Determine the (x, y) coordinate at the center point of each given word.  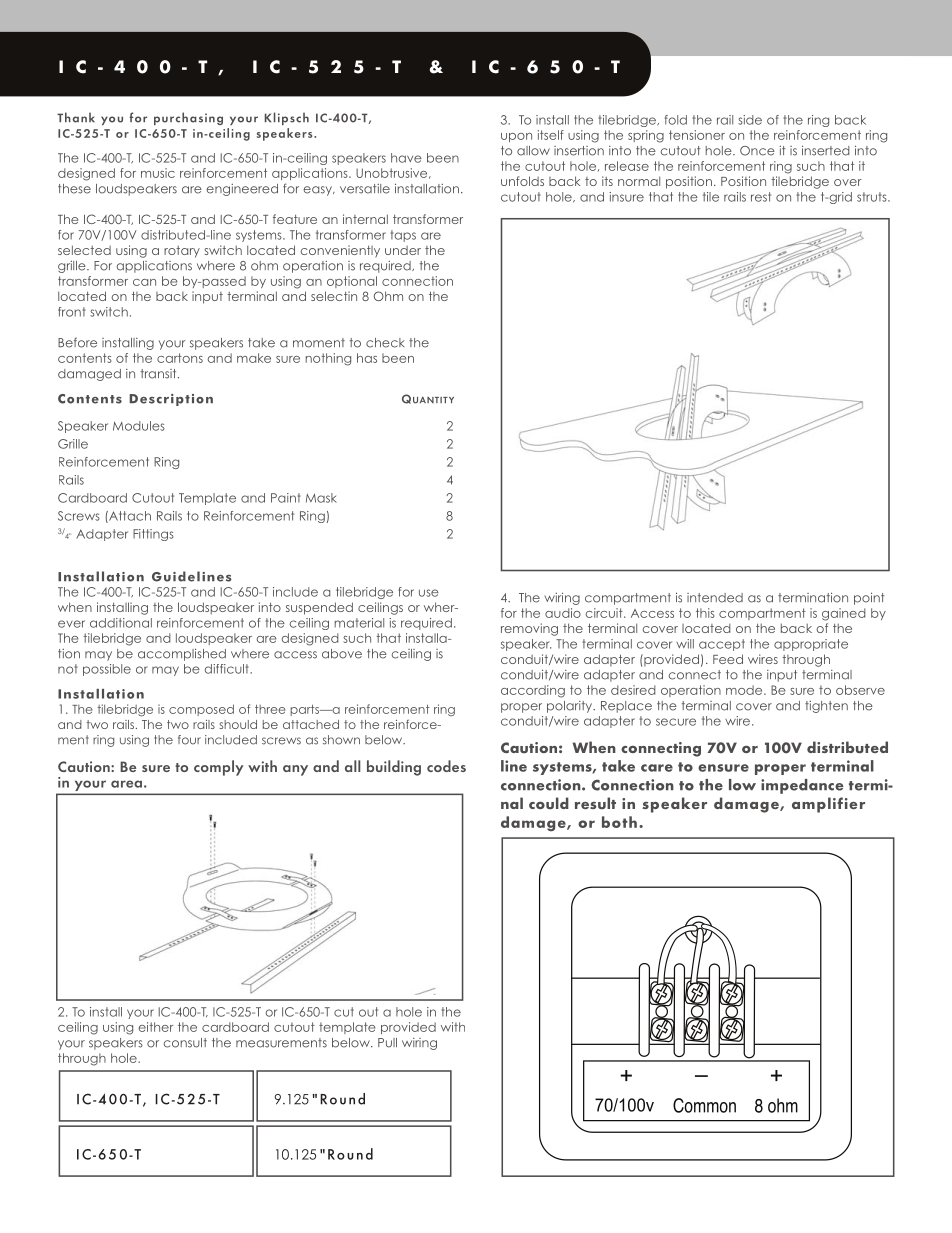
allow (533, 151)
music (158, 173)
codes (446, 766)
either (155, 1027)
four (189, 740)
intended (715, 598)
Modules (139, 426)
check (385, 343)
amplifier (828, 805)
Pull (387, 1043)
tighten (826, 707)
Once (757, 151)
